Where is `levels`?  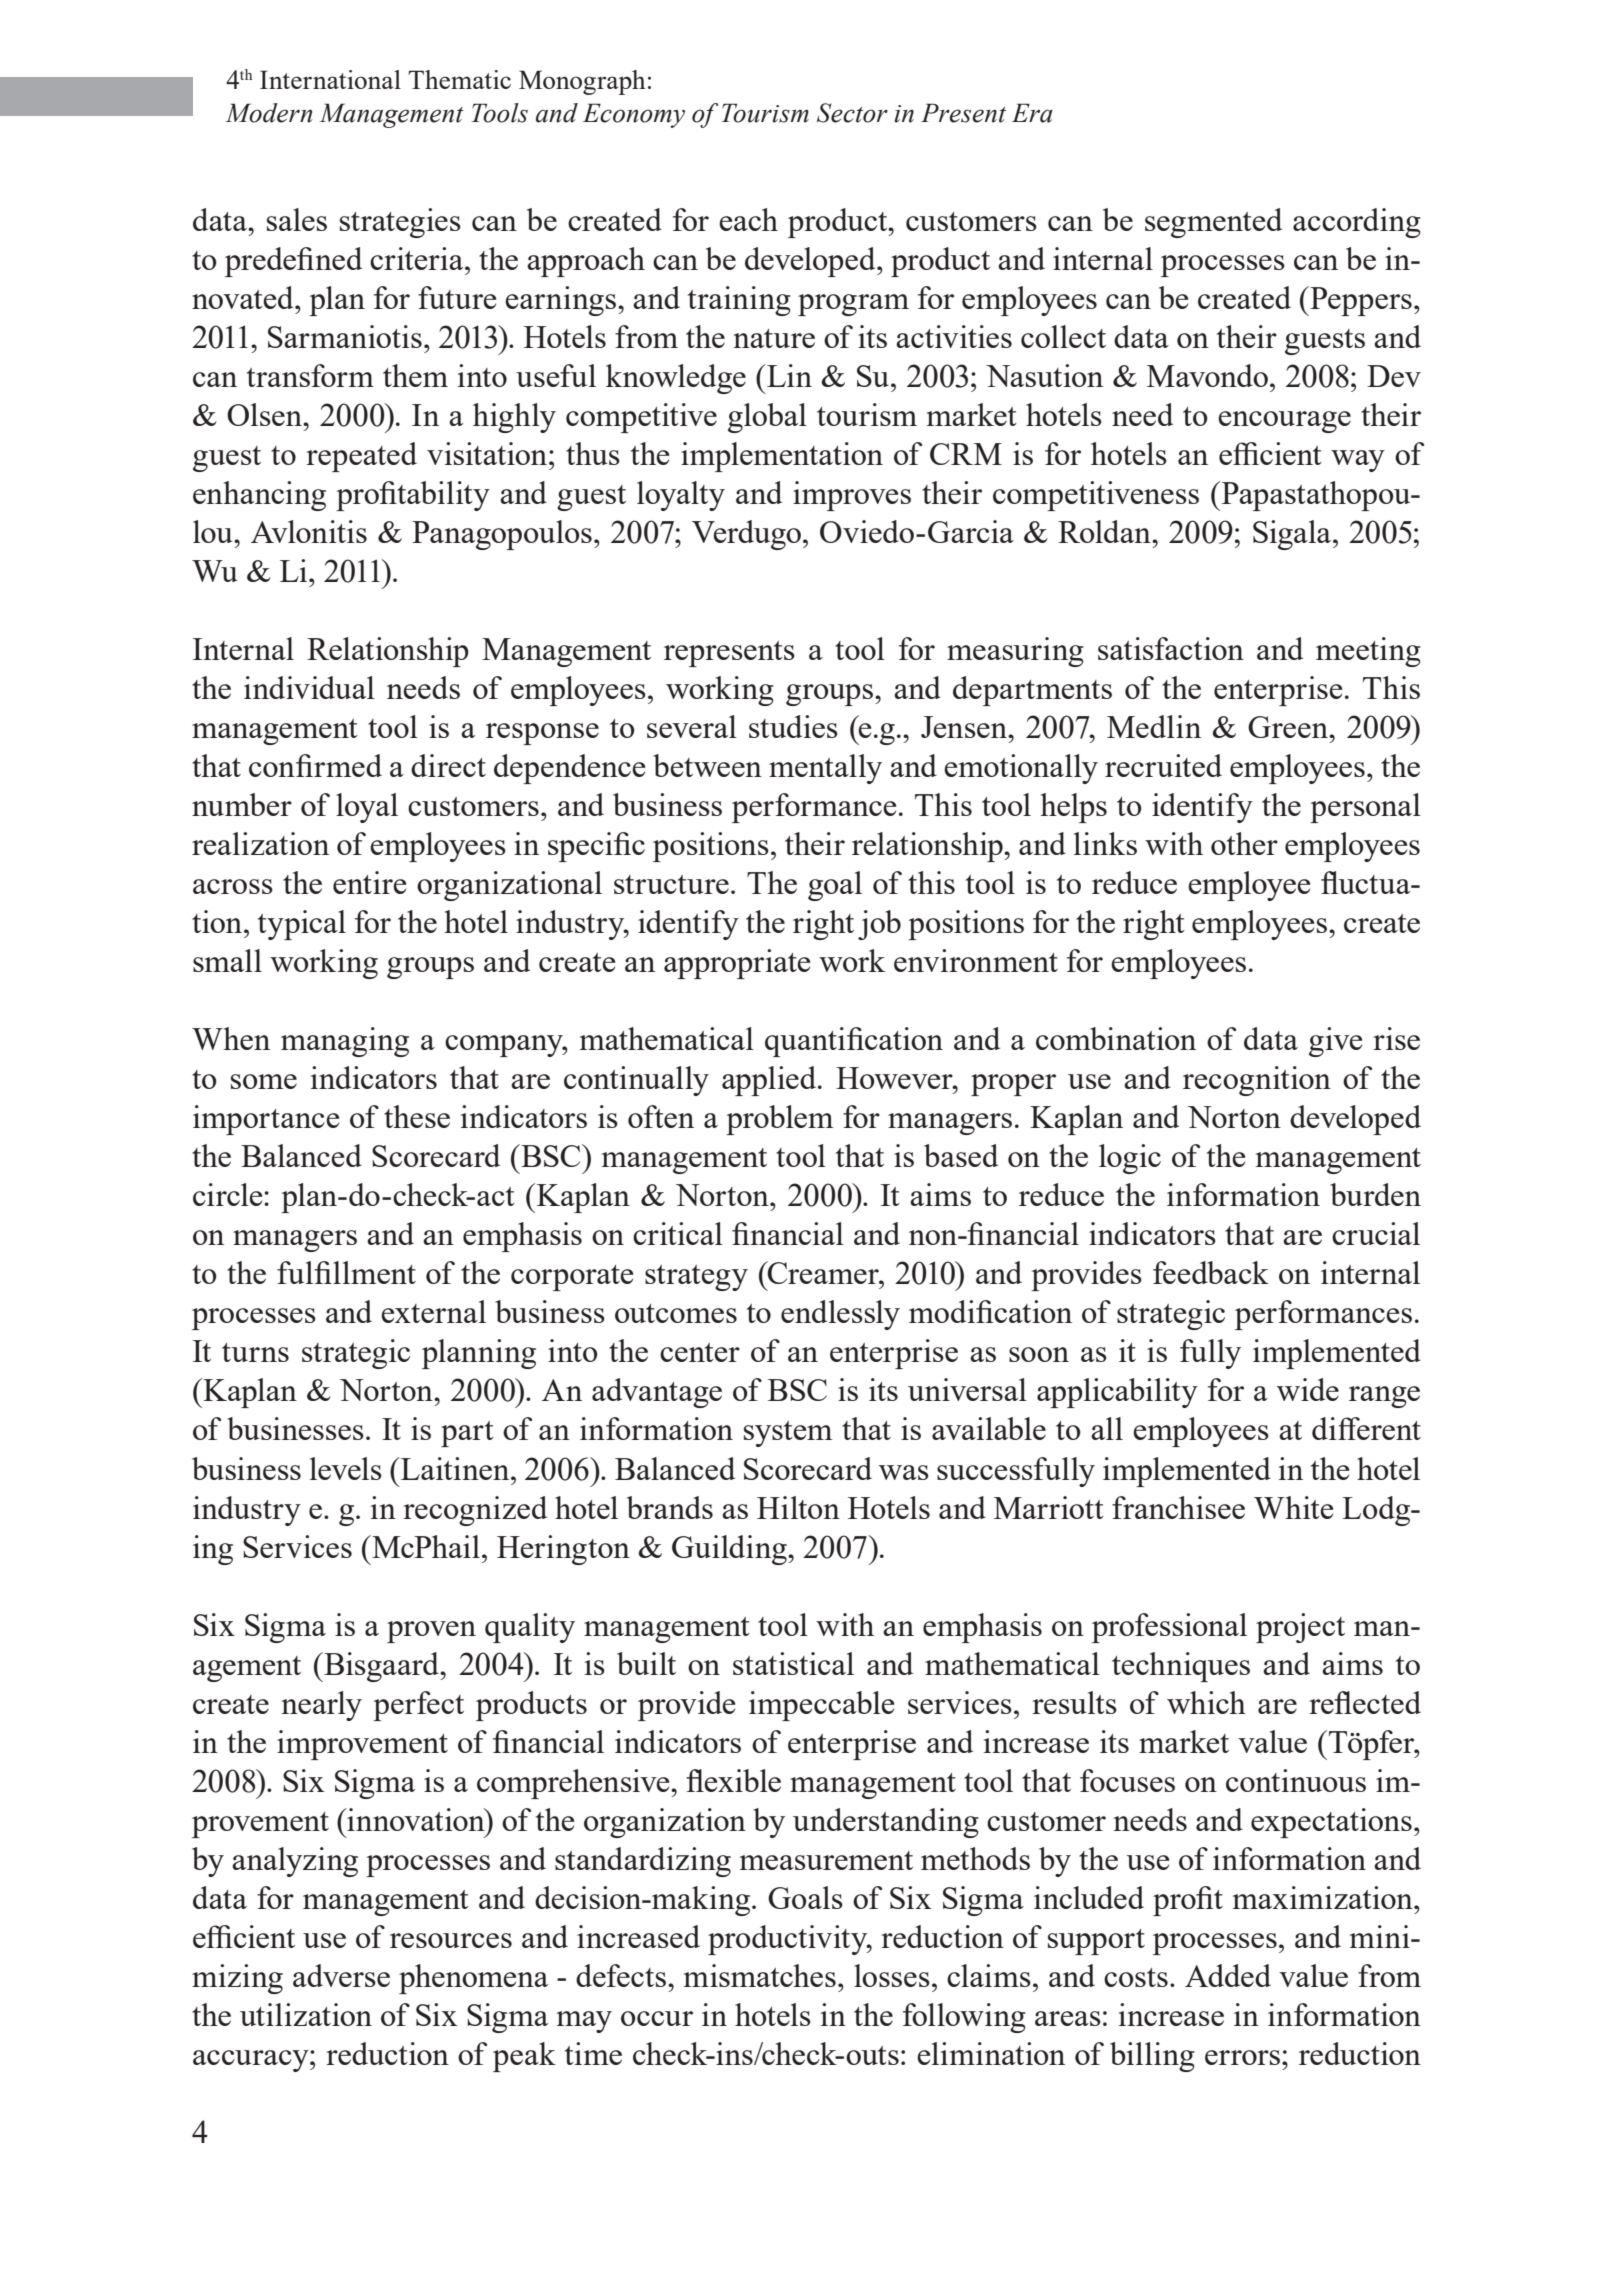
levels is located at coordinates (346, 1468).
